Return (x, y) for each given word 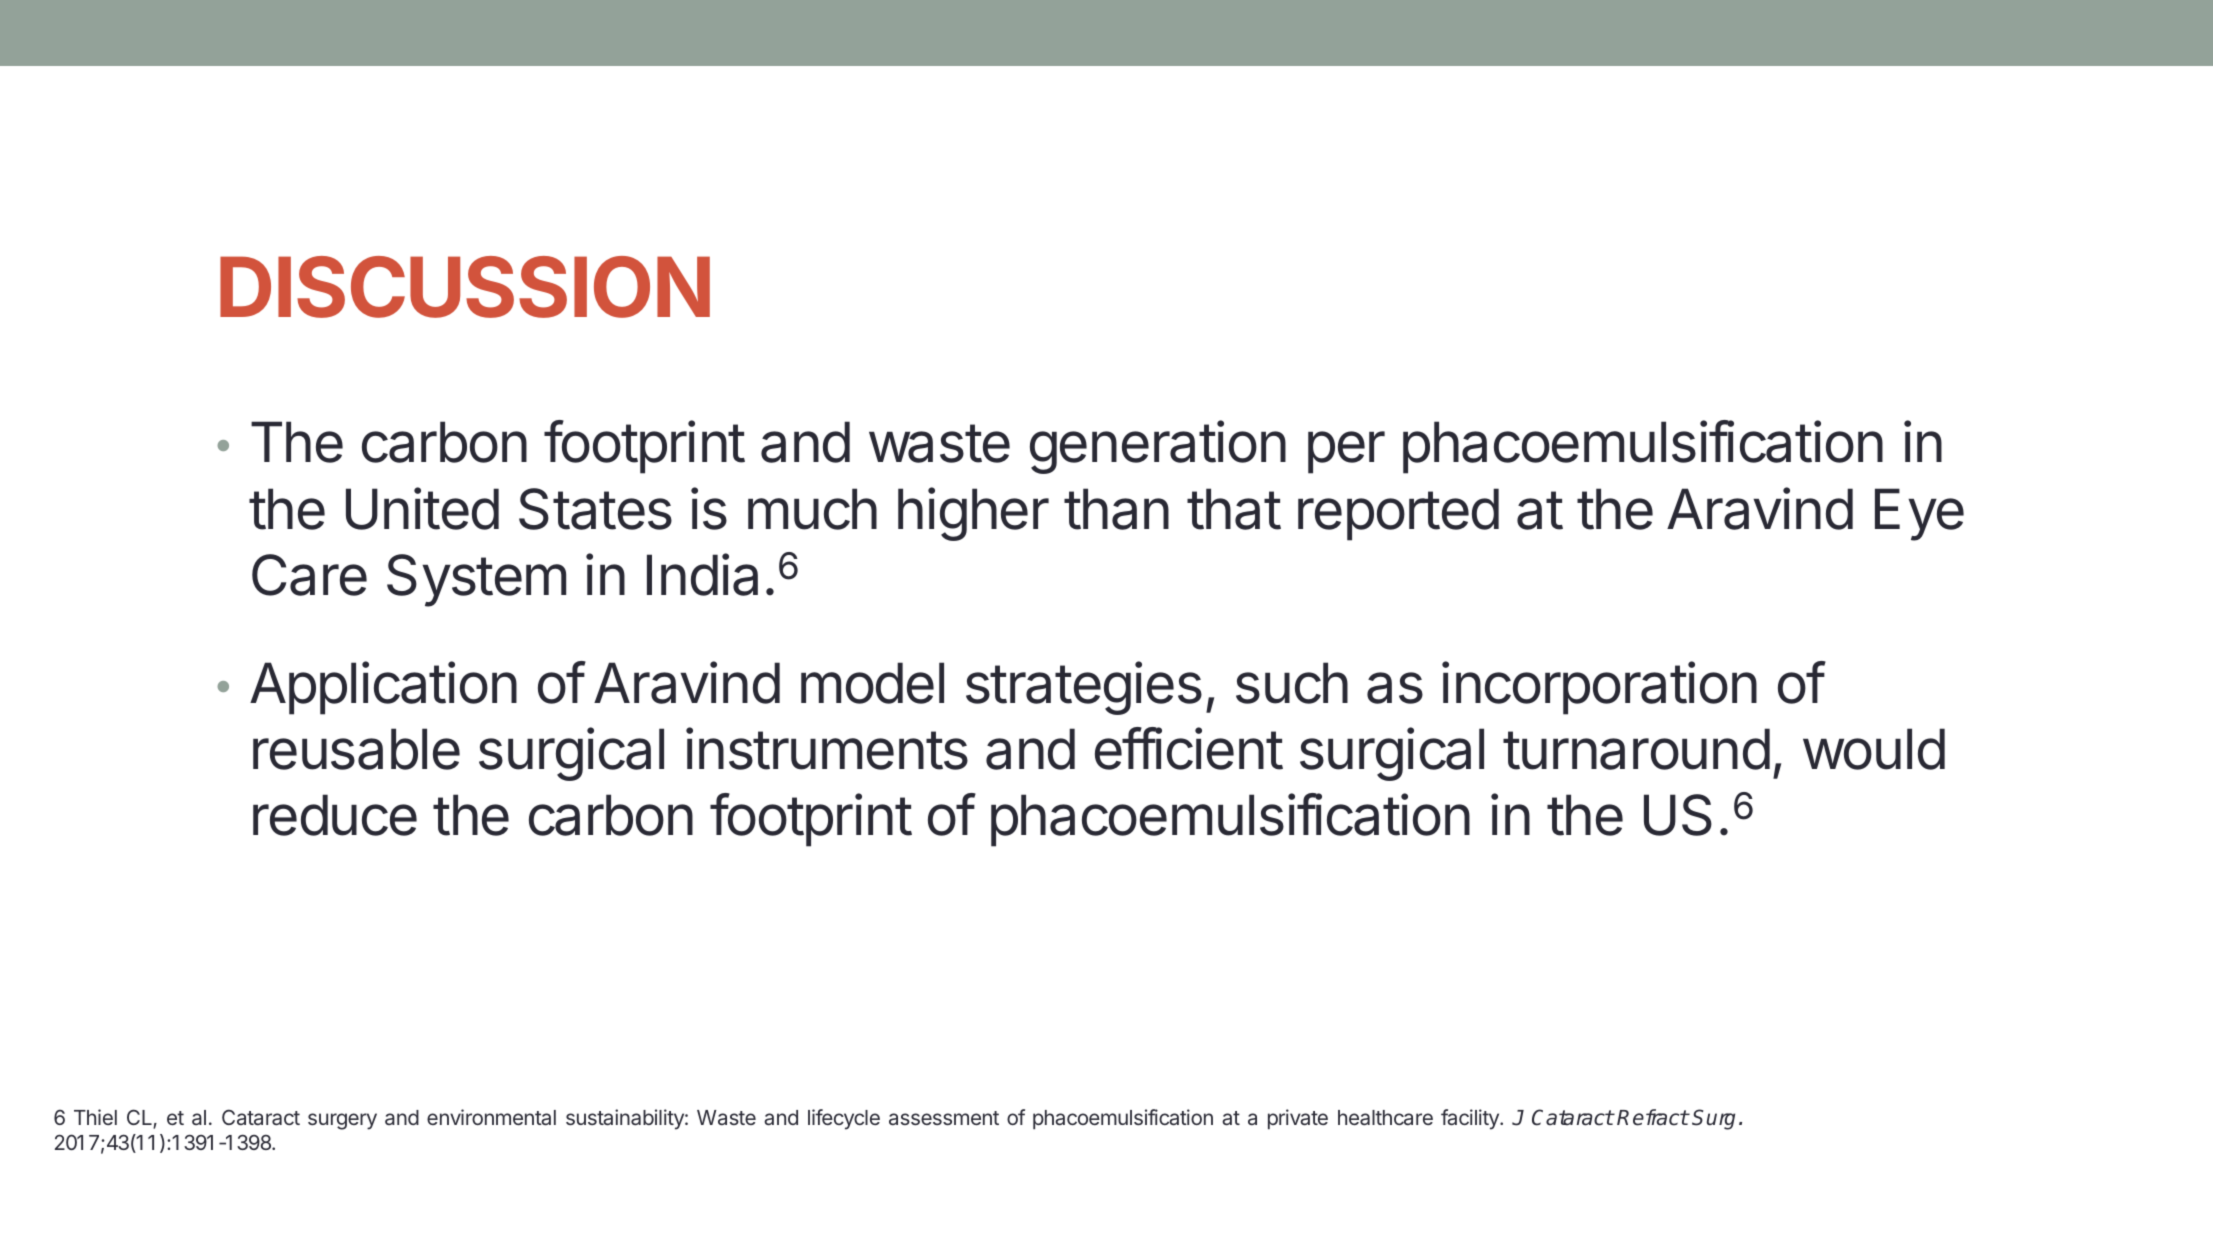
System (476, 580)
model (872, 683)
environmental (491, 1117)
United (422, 508)
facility (1471, 1119)
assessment (944, 1118)
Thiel (95, 1117)
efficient (1189, 748)
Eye (1919, 514)
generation (1158, 447)
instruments (827, 748)
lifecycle (844, 1119)
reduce (335, 815)
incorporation (1599, 688)
